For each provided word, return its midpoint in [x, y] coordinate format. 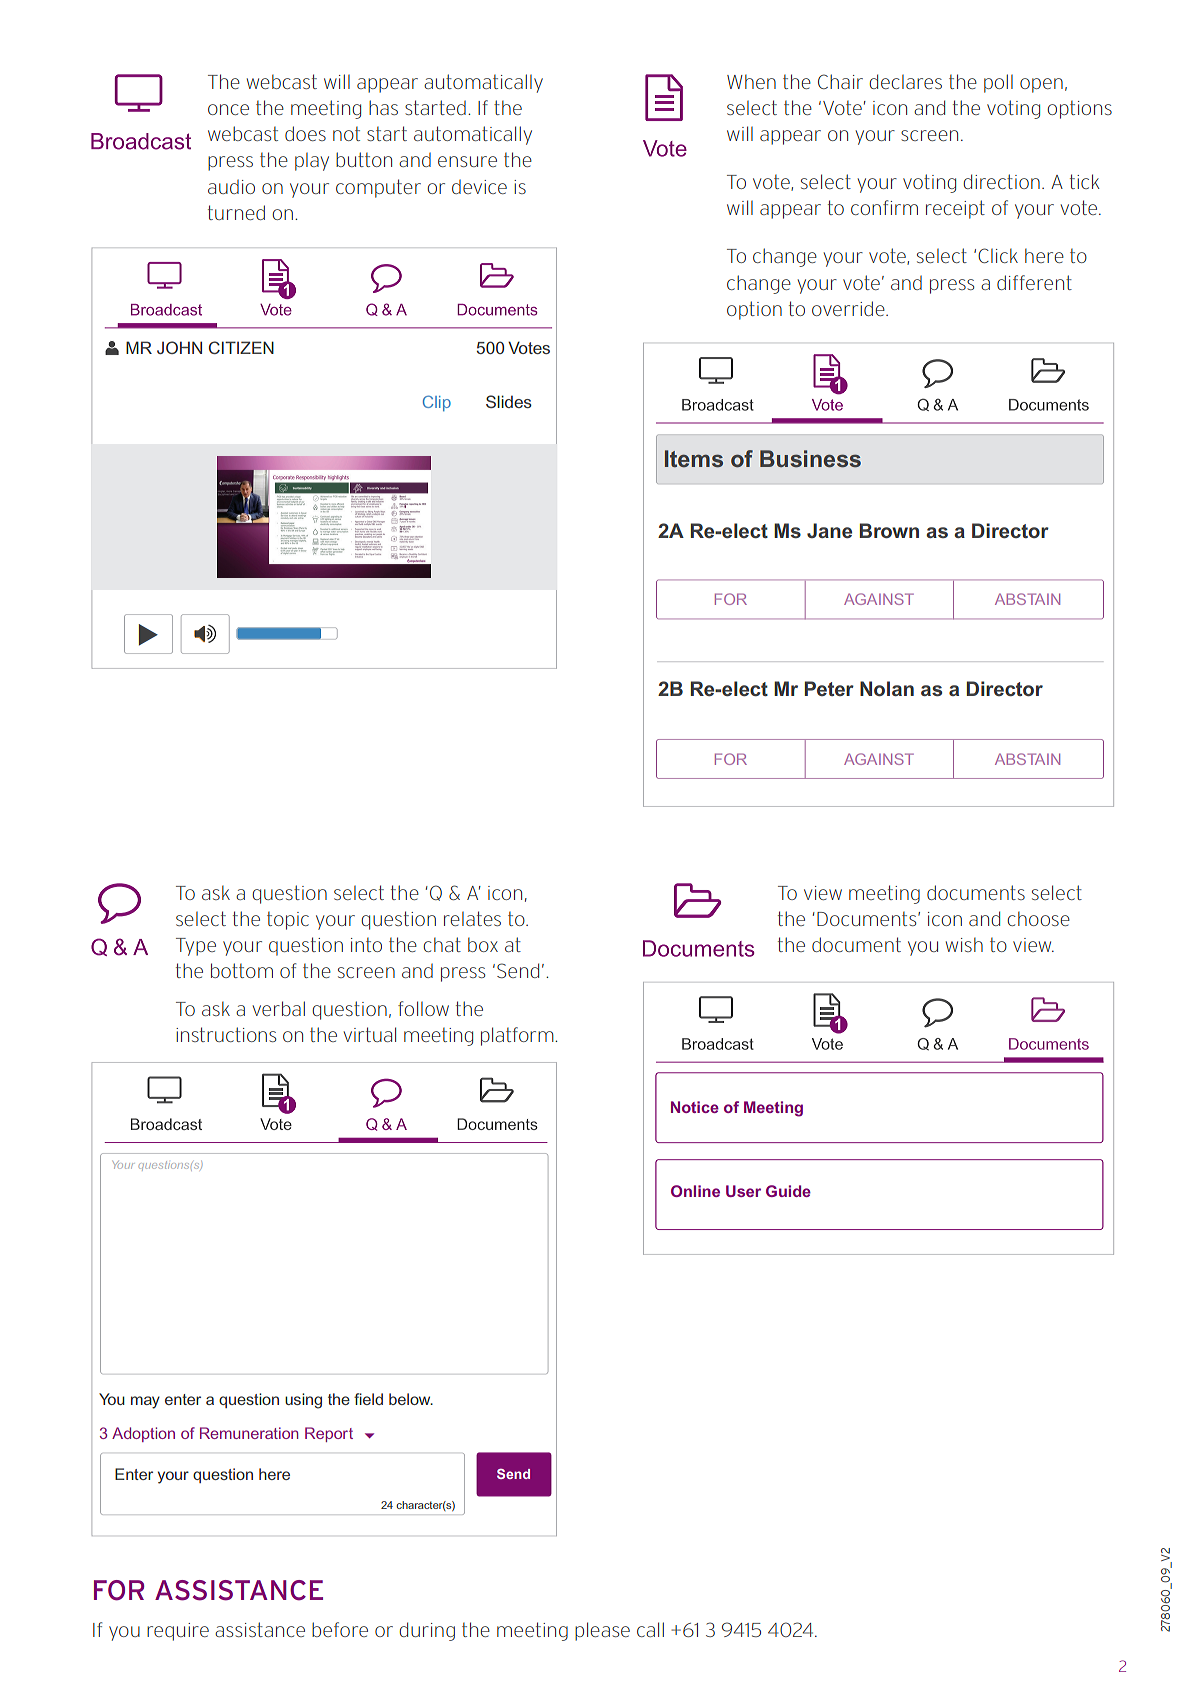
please [602, 1631]
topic [288, 920]
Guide [788, 1191]
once [228, 109]
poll [998, 83]
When [751, 81]
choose [1038, 918]
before [340, 1629]
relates [472, 918]
